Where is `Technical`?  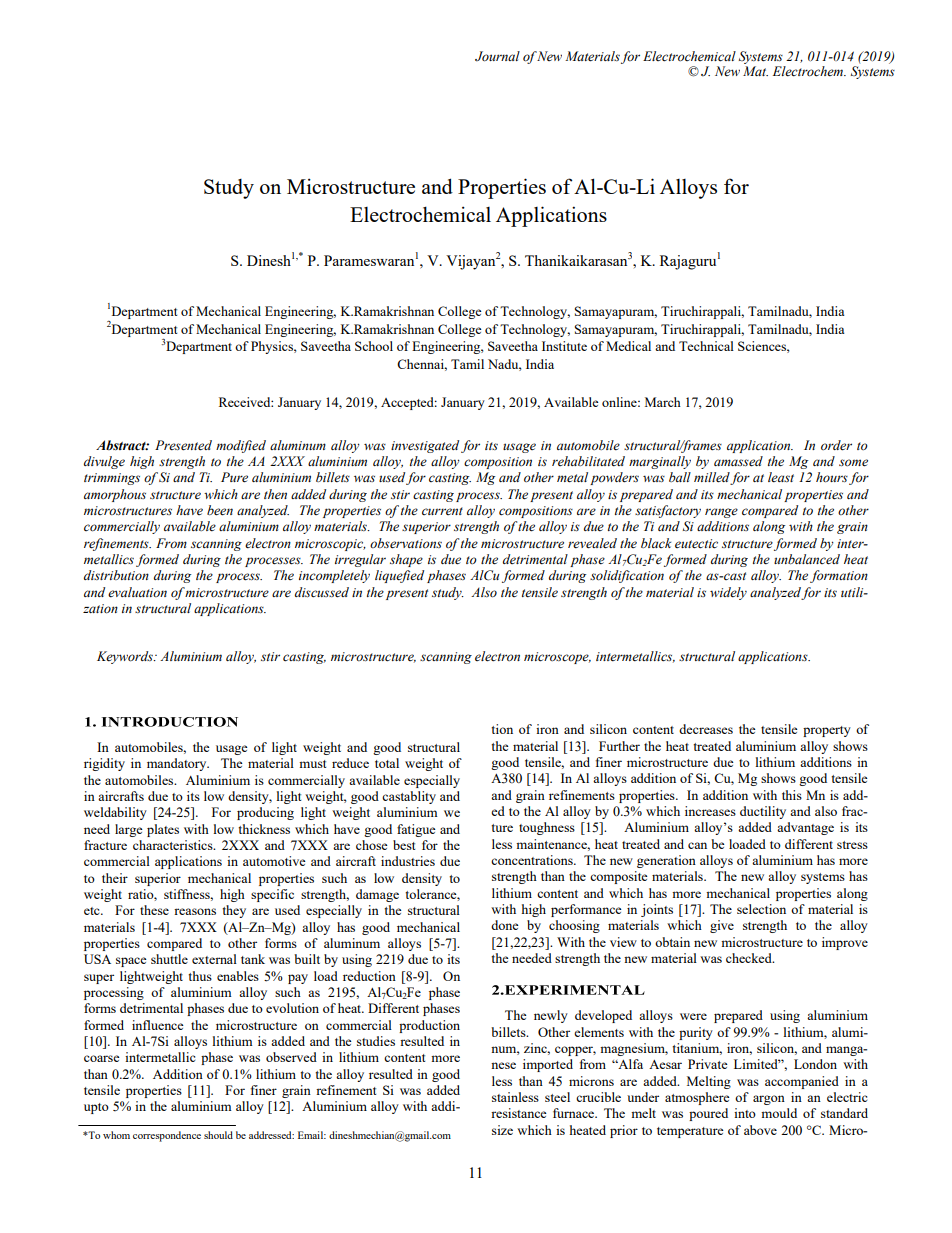
Technical is located at coordinates (706, 346).
